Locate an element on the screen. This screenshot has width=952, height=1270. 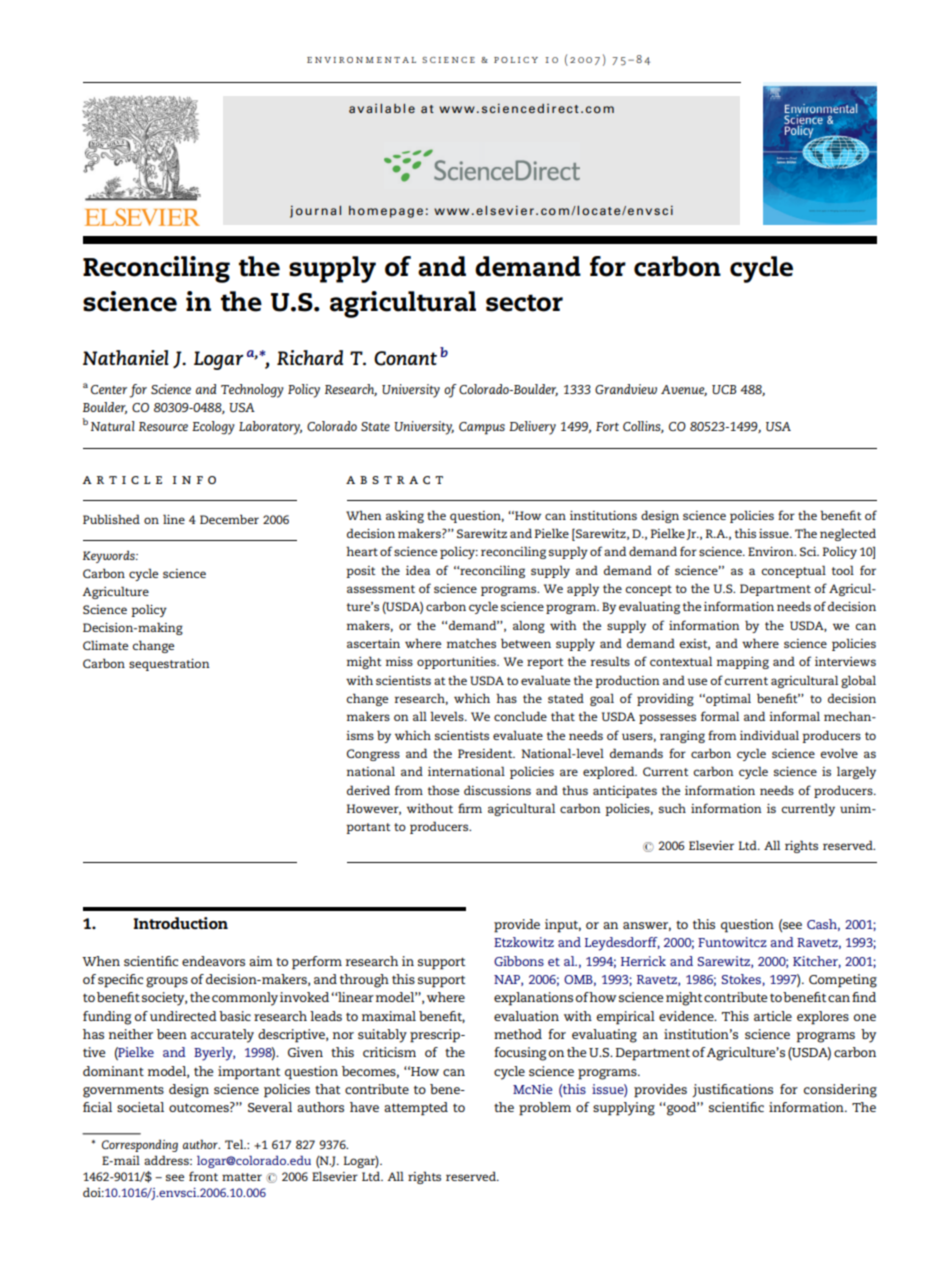
sector is located at coordinates (524, 303).
